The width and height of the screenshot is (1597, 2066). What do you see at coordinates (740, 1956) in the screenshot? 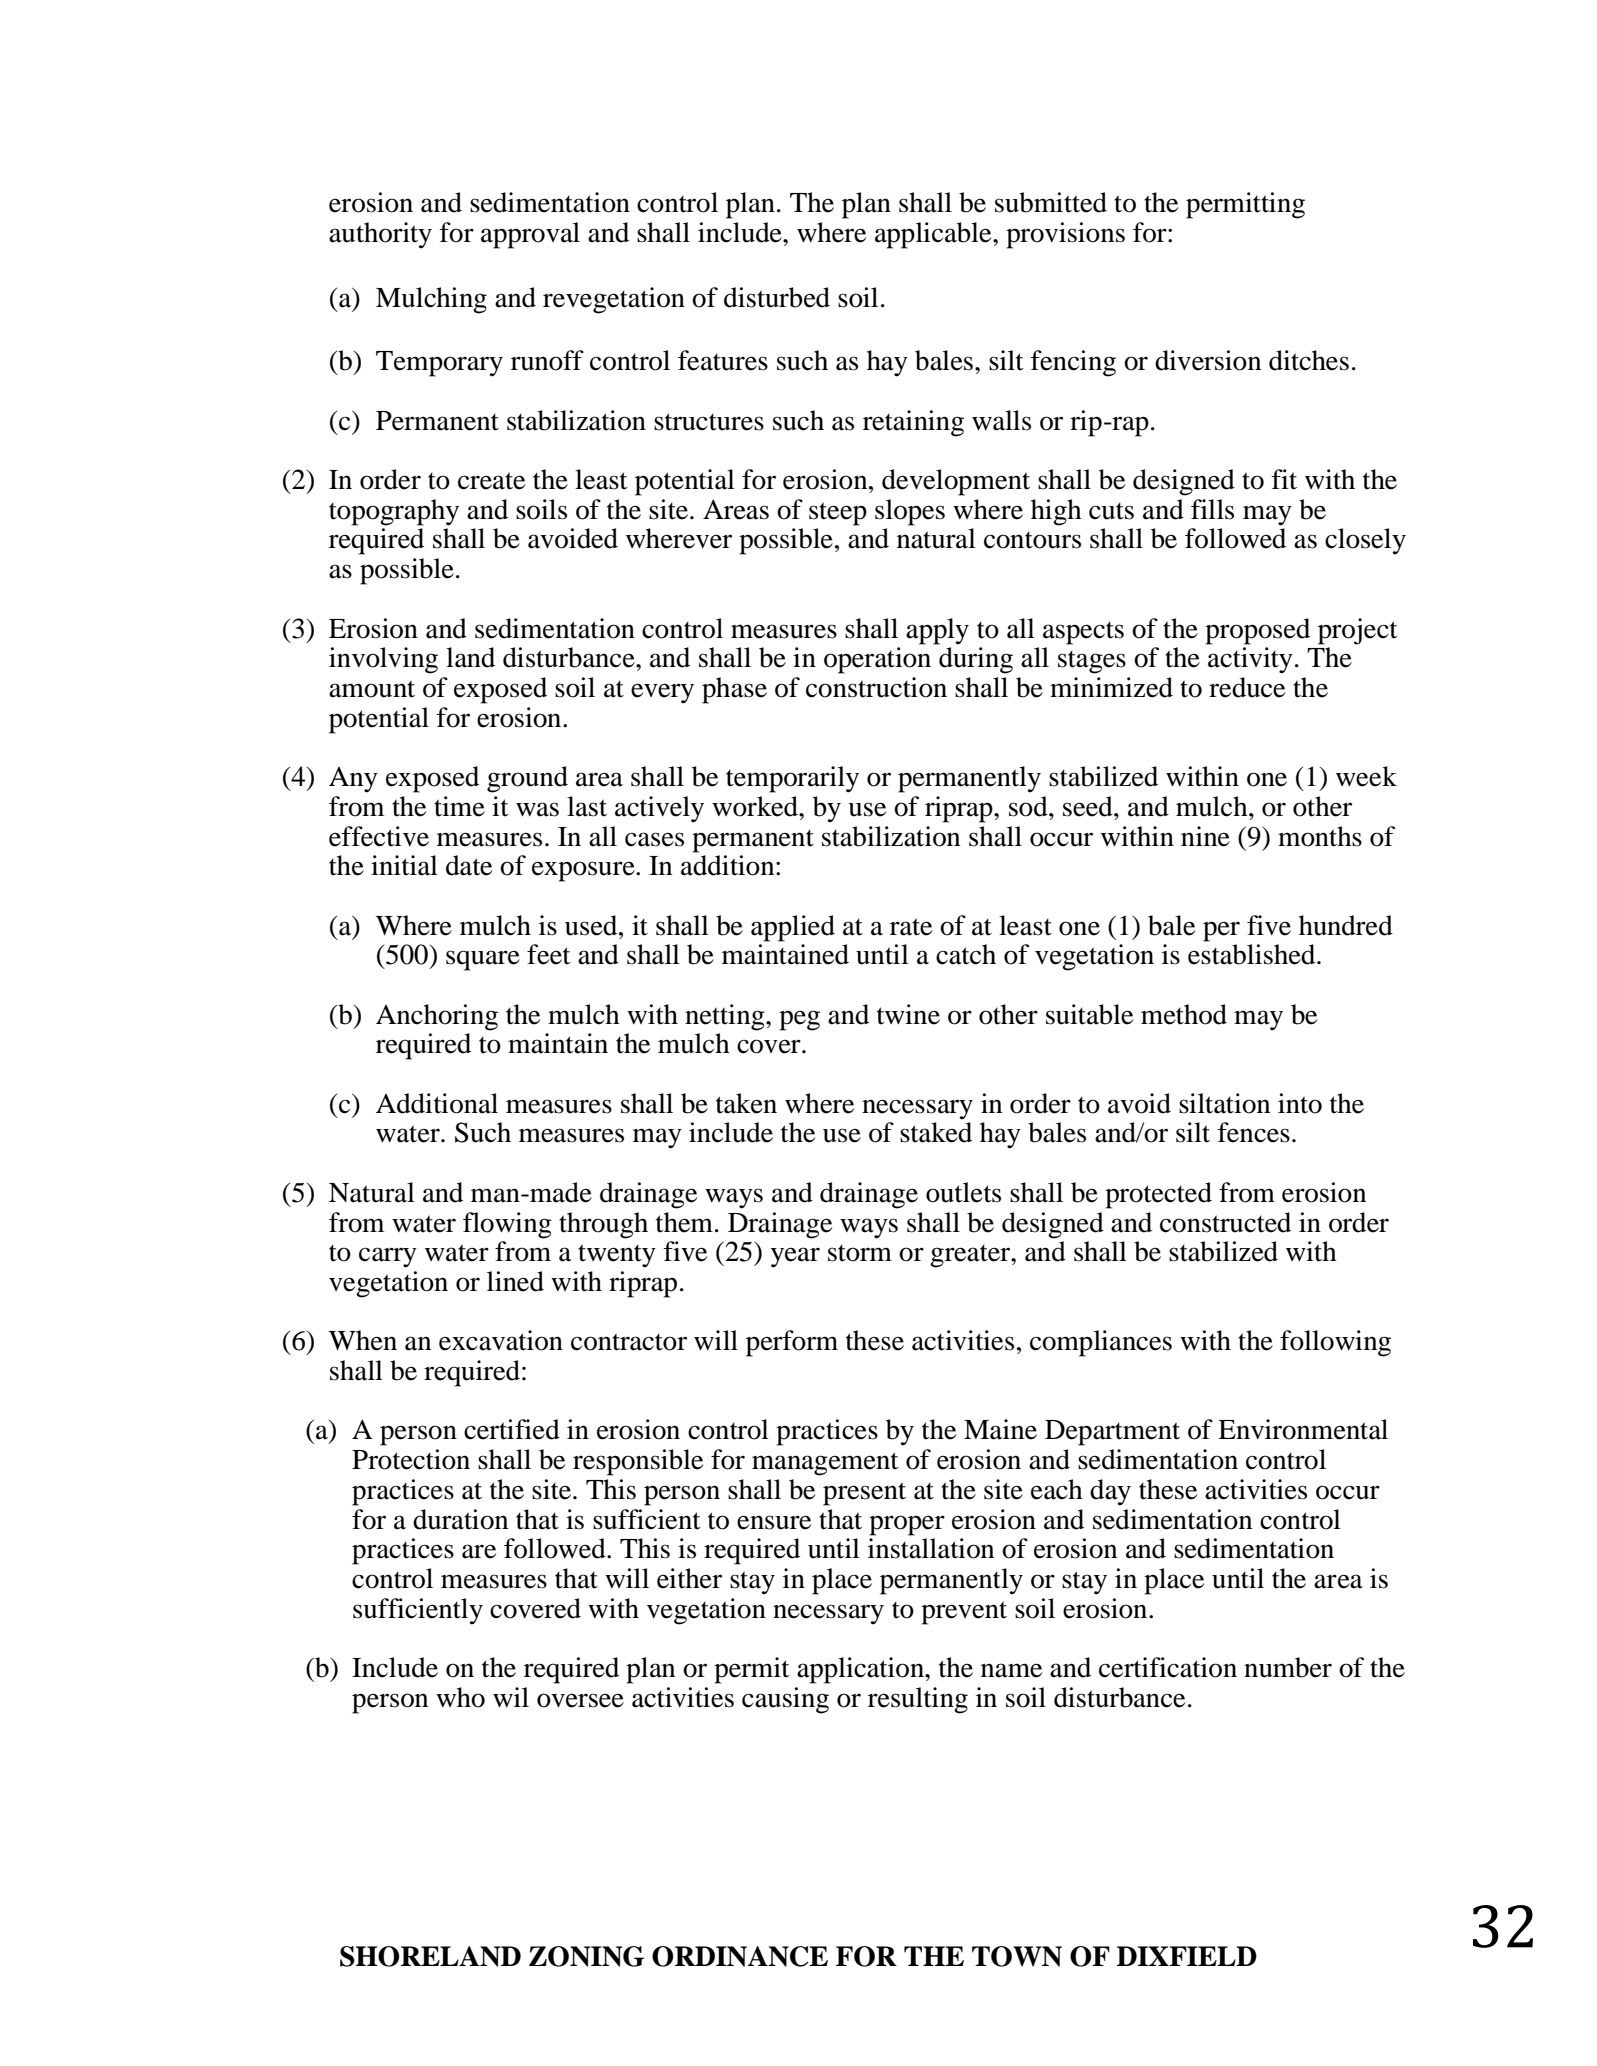
I see `ORDINANCE` at bounding box center [740, 1956].
